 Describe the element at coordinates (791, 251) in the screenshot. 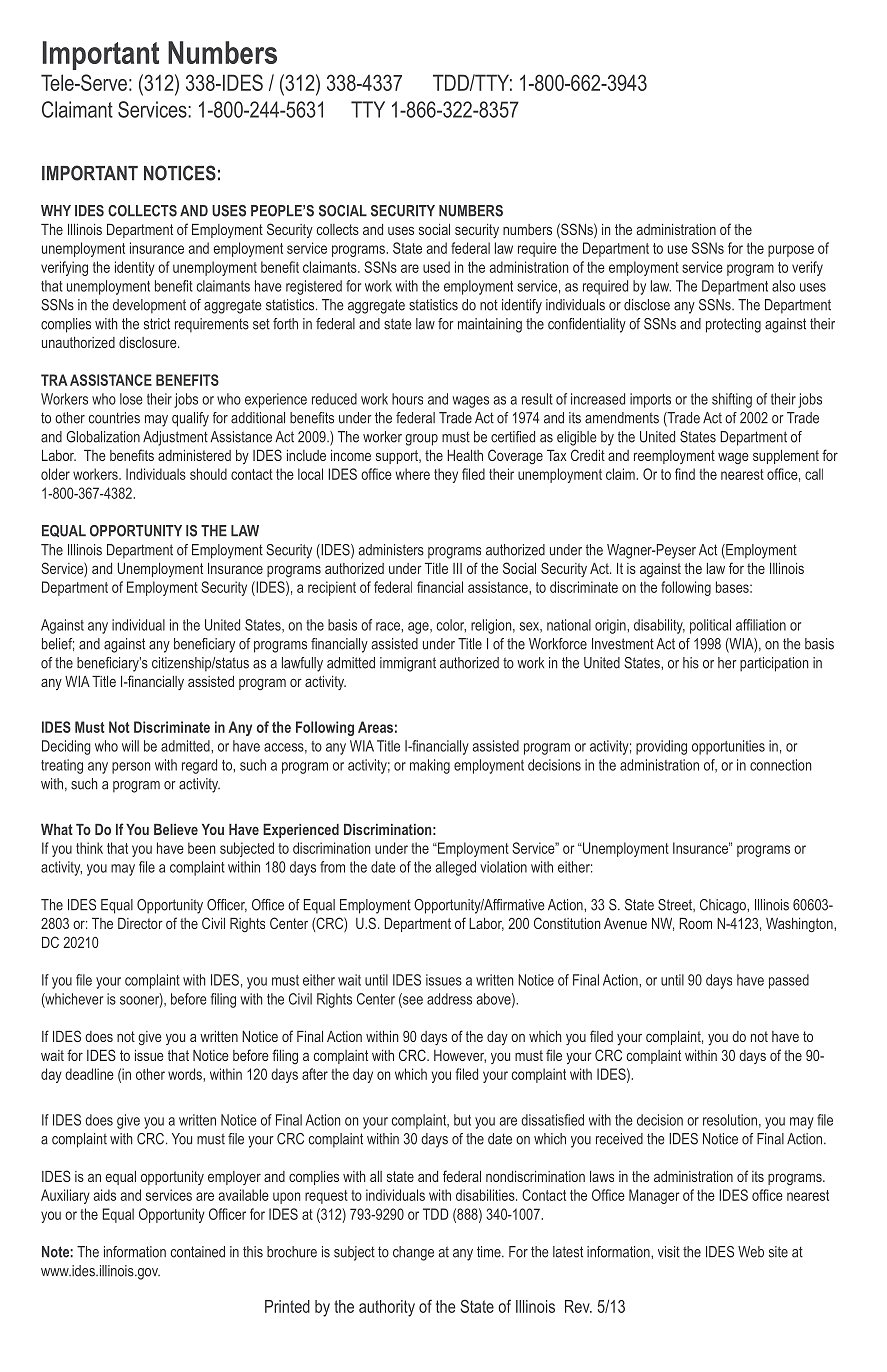

I see `purpose` at that location.
